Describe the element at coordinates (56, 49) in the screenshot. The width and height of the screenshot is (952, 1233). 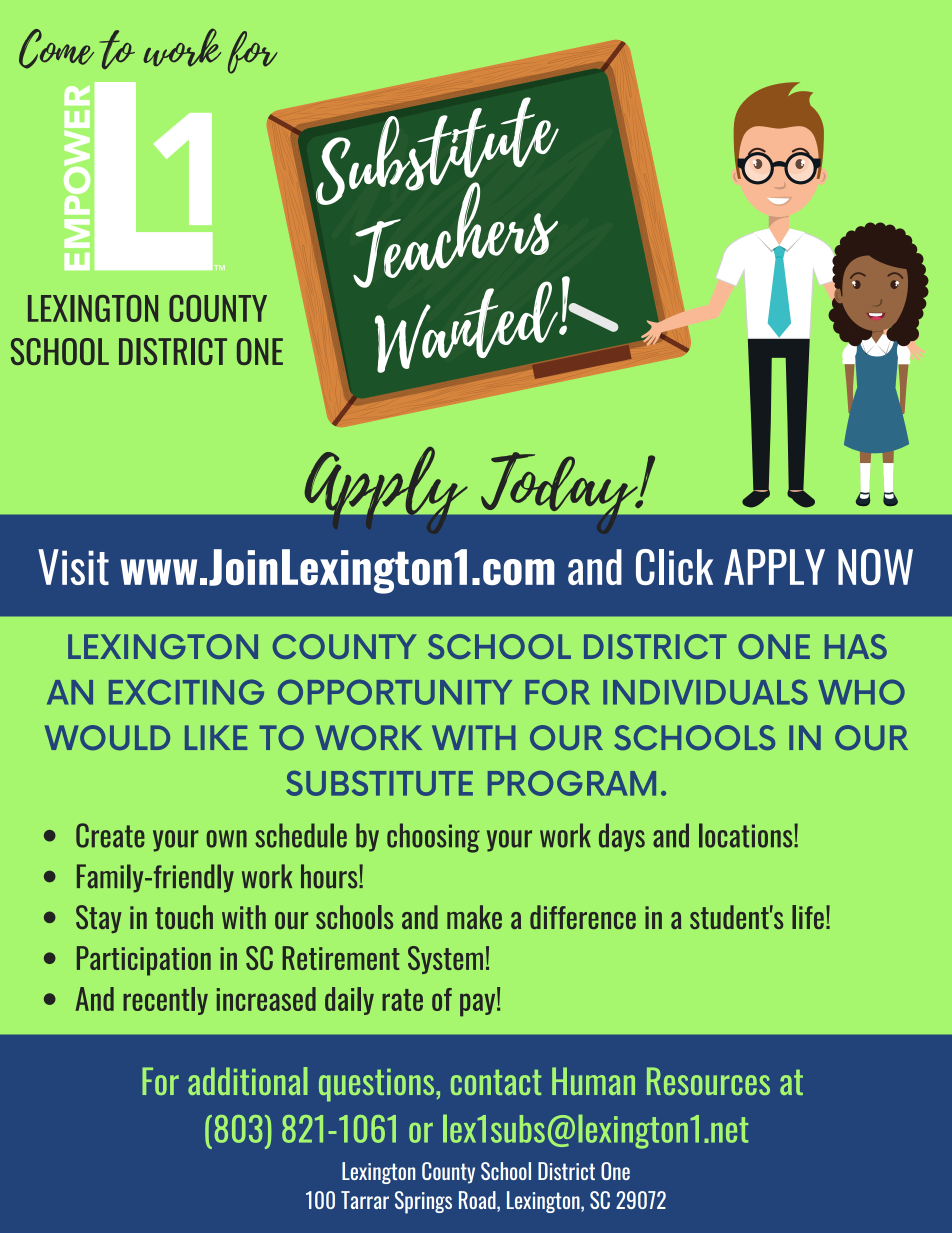
I see `Come` at that location.
